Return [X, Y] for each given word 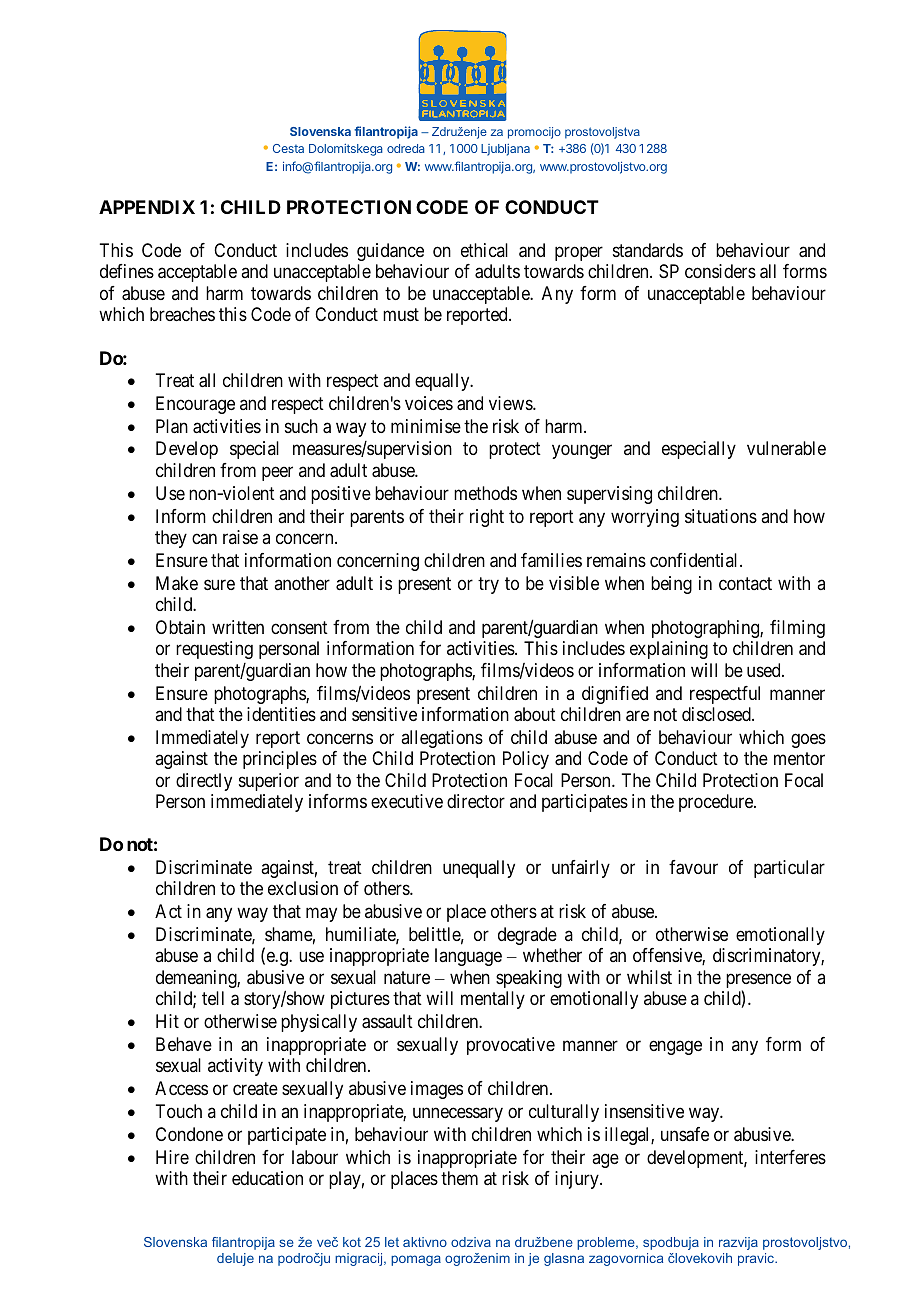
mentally [493, 1000]
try [488, 585]
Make [177, 583]
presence [758, 982]
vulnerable [786, 448]
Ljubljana [505, 150]
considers [720, 271]
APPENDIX [147, 207]
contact [745, 583]
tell [213, 998]
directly [204, 782]
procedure [717, 803]
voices [429, 403]
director [476, 801]
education [267, 1178]
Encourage [195, 405]
